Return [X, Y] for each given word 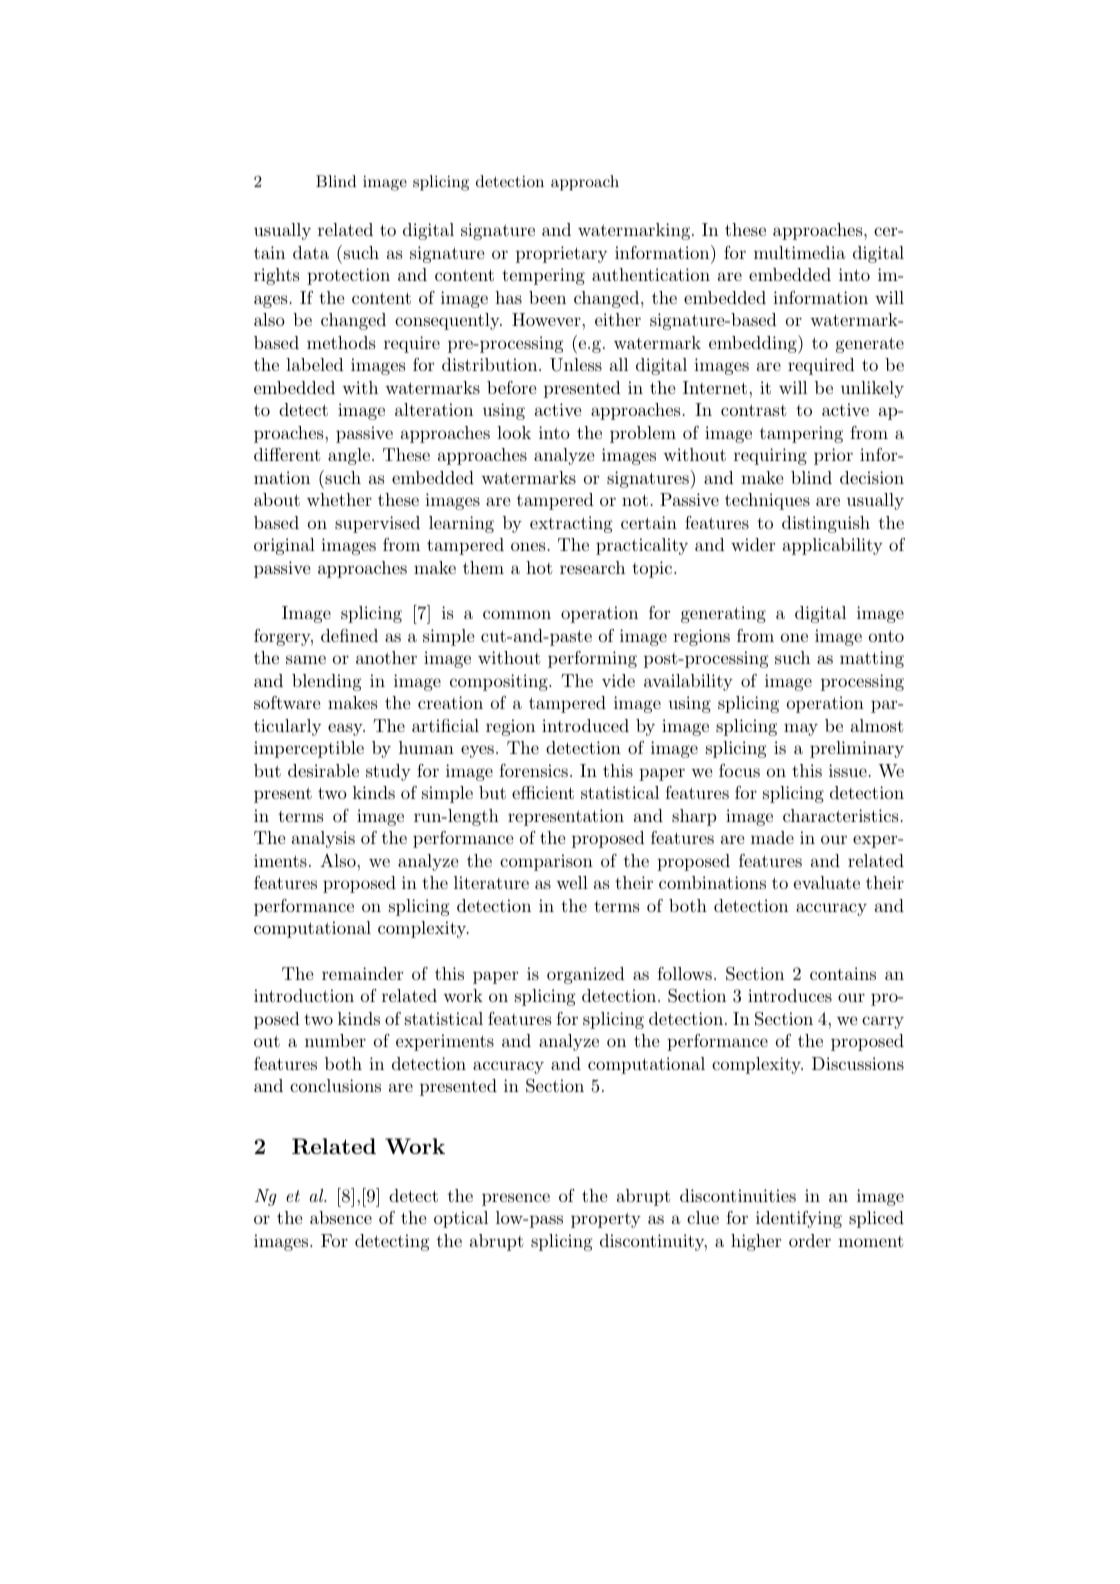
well [572, 882]
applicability [833, 546]
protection [348, 276]
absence [341, 1217]
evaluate [827, 882]
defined [349, 635]
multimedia [799, 252]
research [592, 567]
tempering [543, 276]
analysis [323, 839]
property [606, 1220]
